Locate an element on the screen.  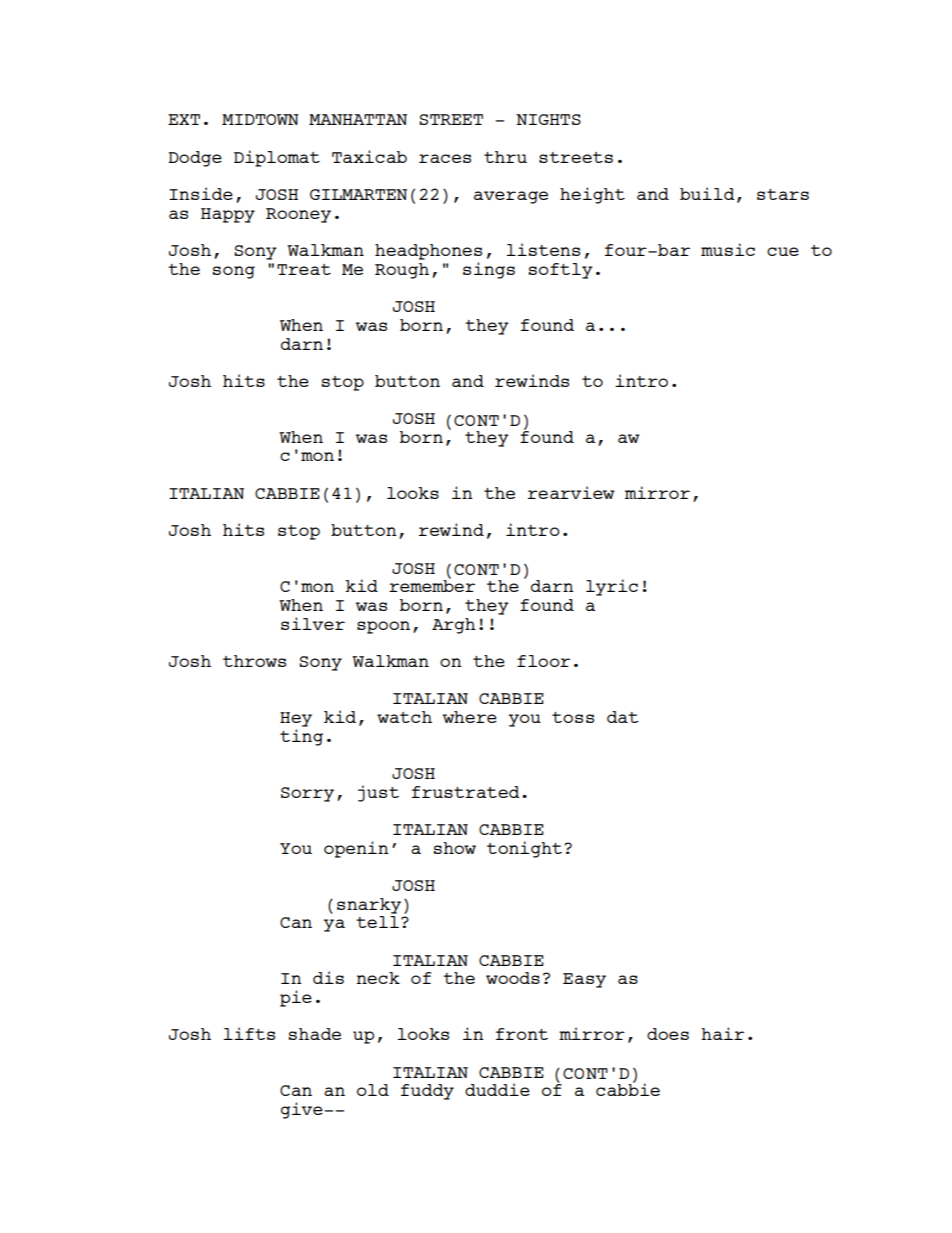
rearview is located at coordinates (571, 492).
